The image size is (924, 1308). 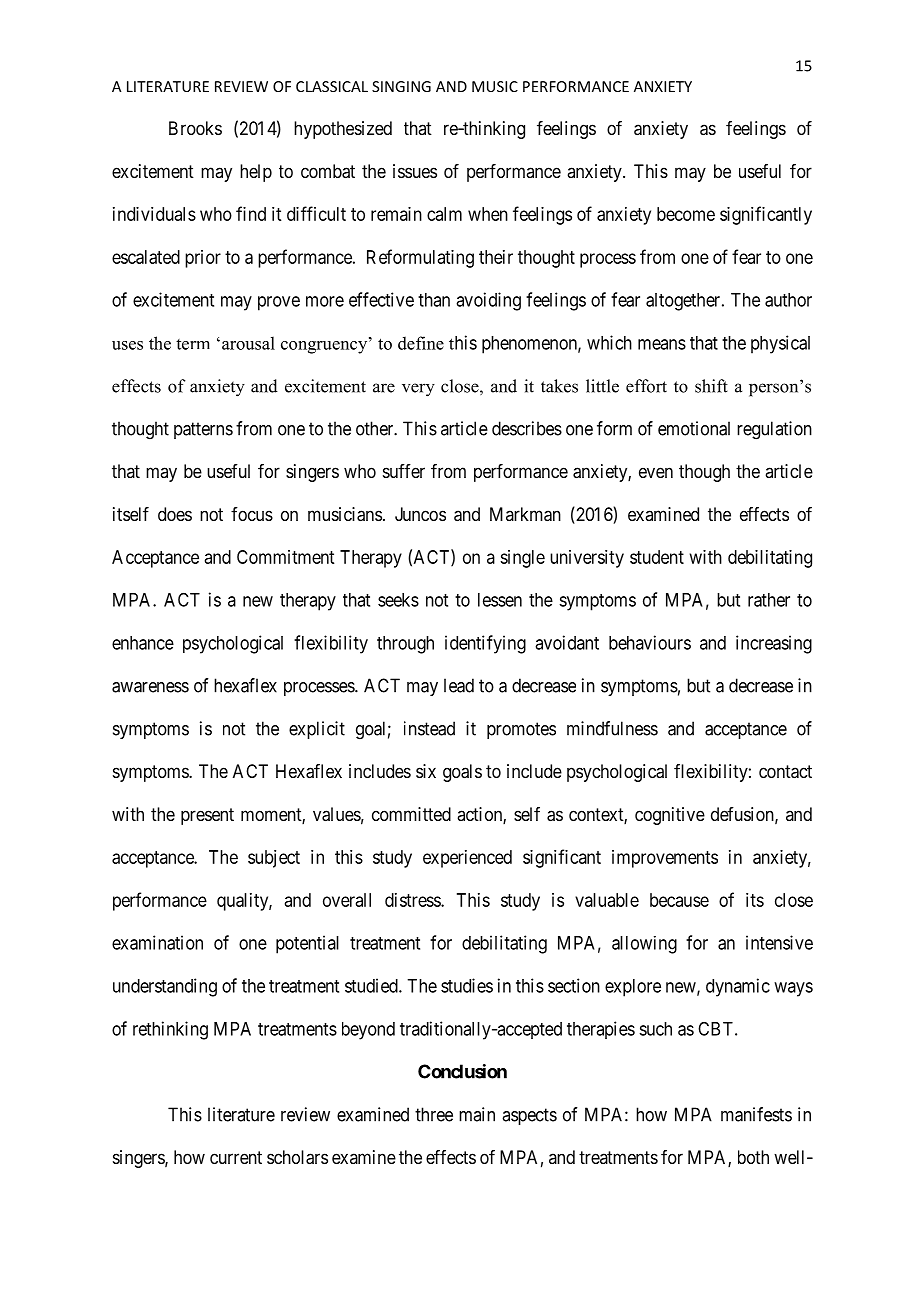 What do you see at coordinates (195, 128) in the screenshot?
I see `Brooks` at bounding box center [195, 128].
